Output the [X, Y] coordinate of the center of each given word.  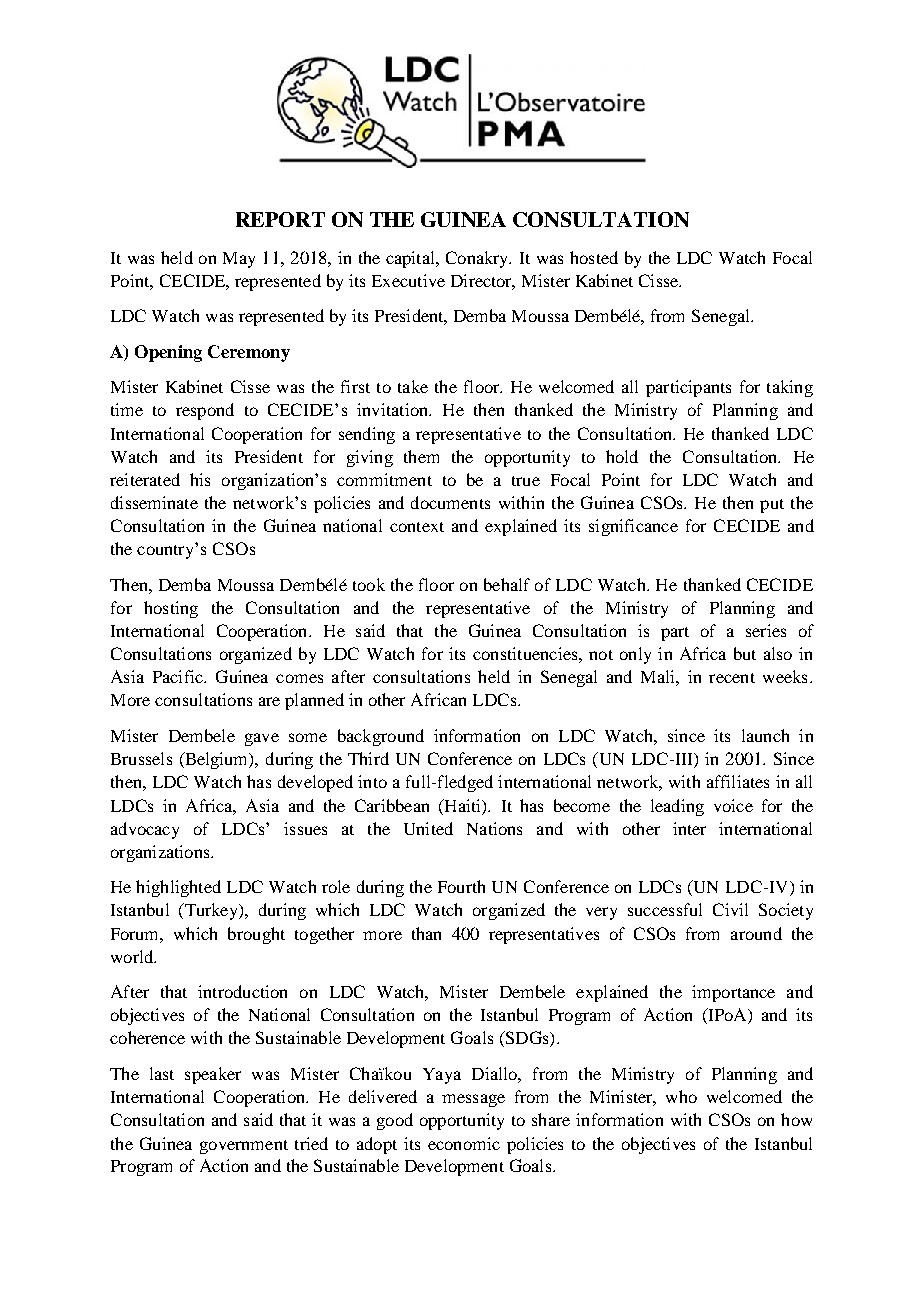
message [473, 1100]
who [681, 1096]
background [381, 737]
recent [732, 678]
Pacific [179, 676]
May [239, 260]
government [244, 1147]
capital [411, 259]
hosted [594, 257]
